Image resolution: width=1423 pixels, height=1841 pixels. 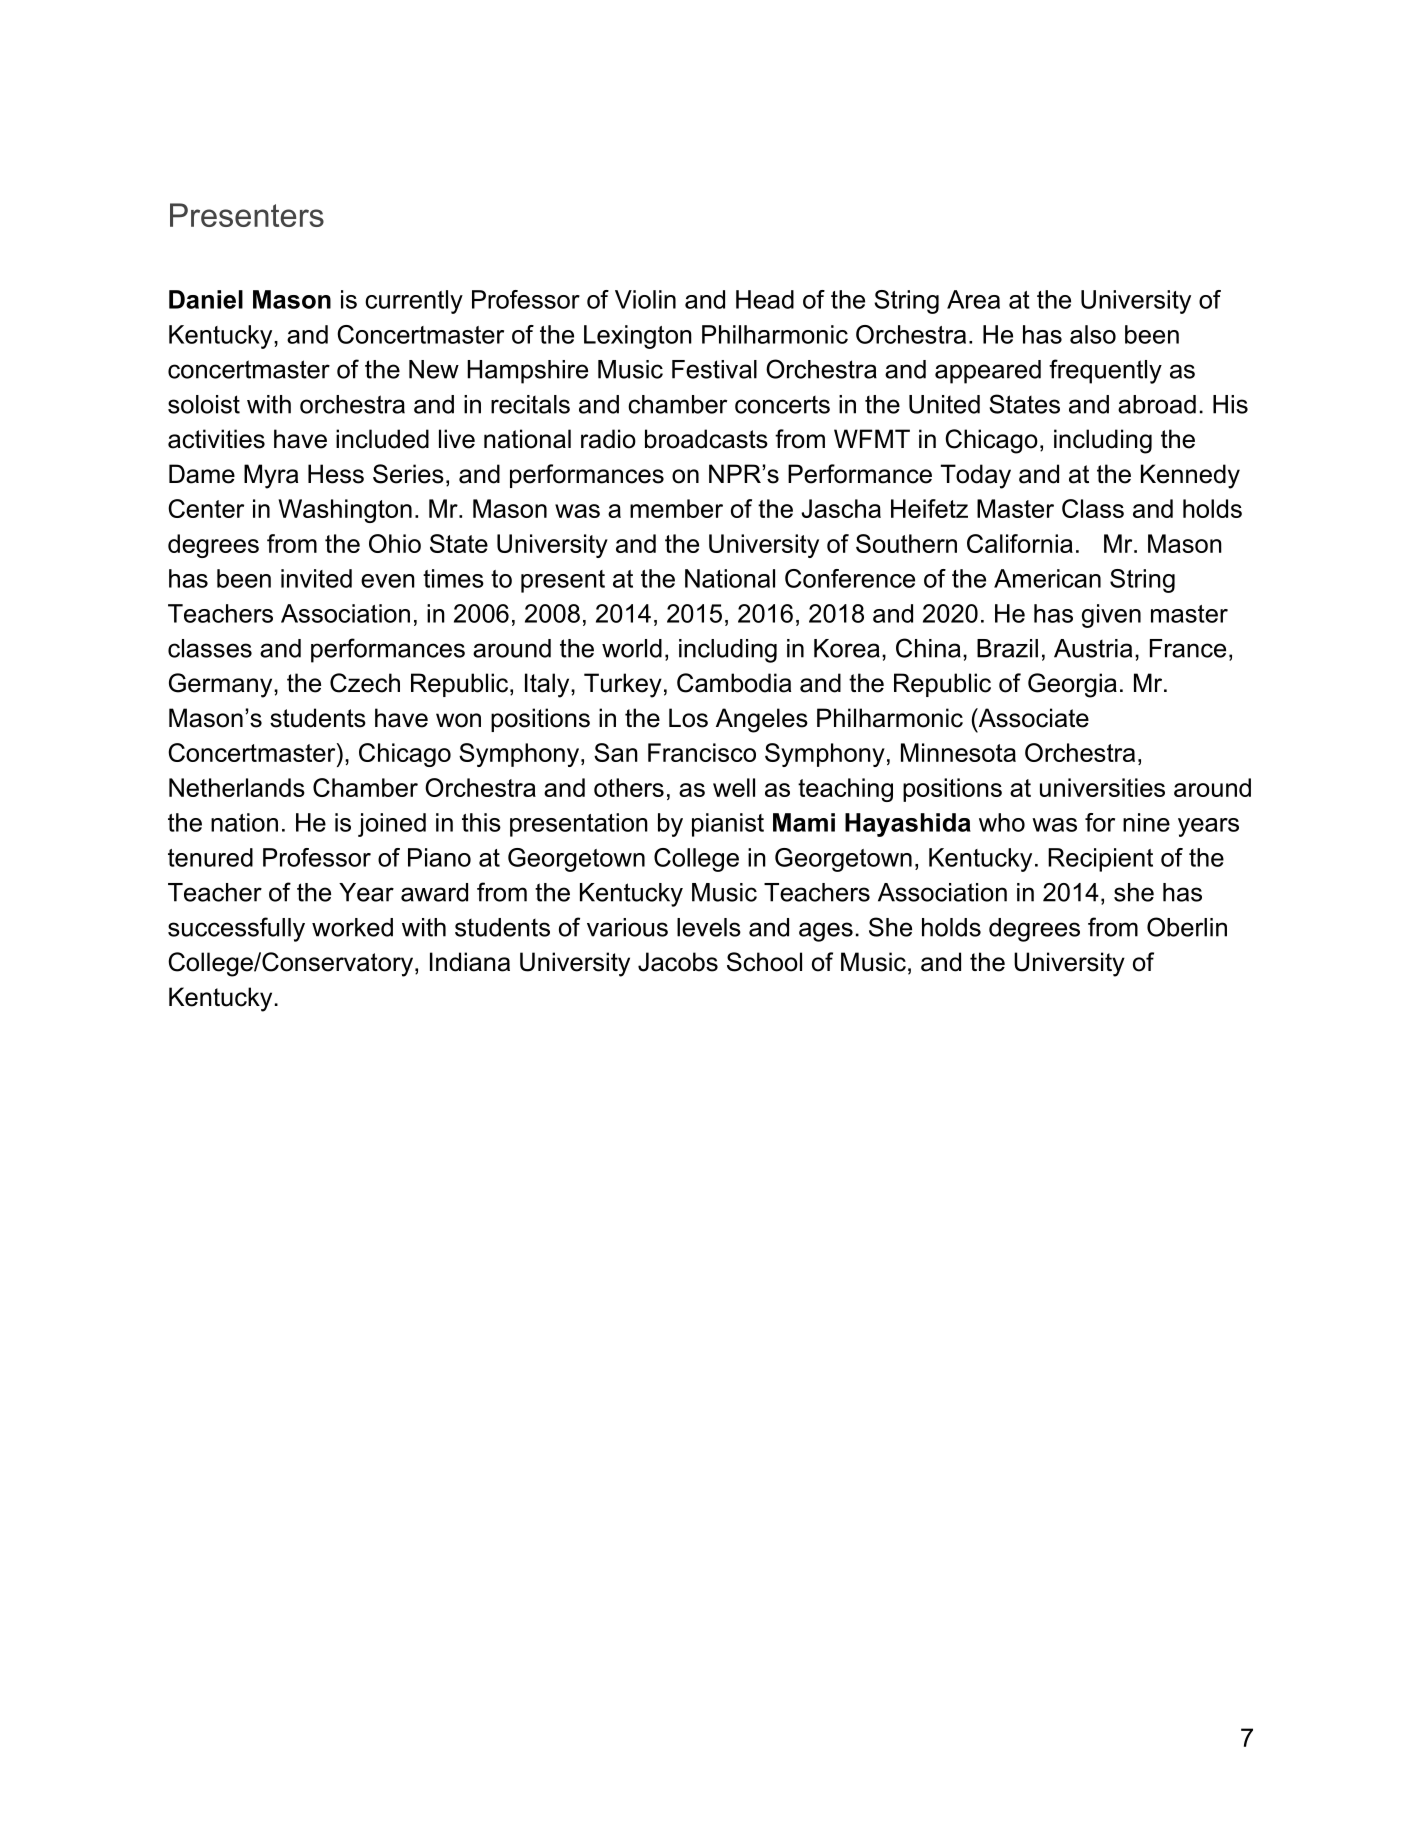 What do you see at coordinates (709, 927) in the screenshot?
I see `levels` at bounding box center [709, 927].
